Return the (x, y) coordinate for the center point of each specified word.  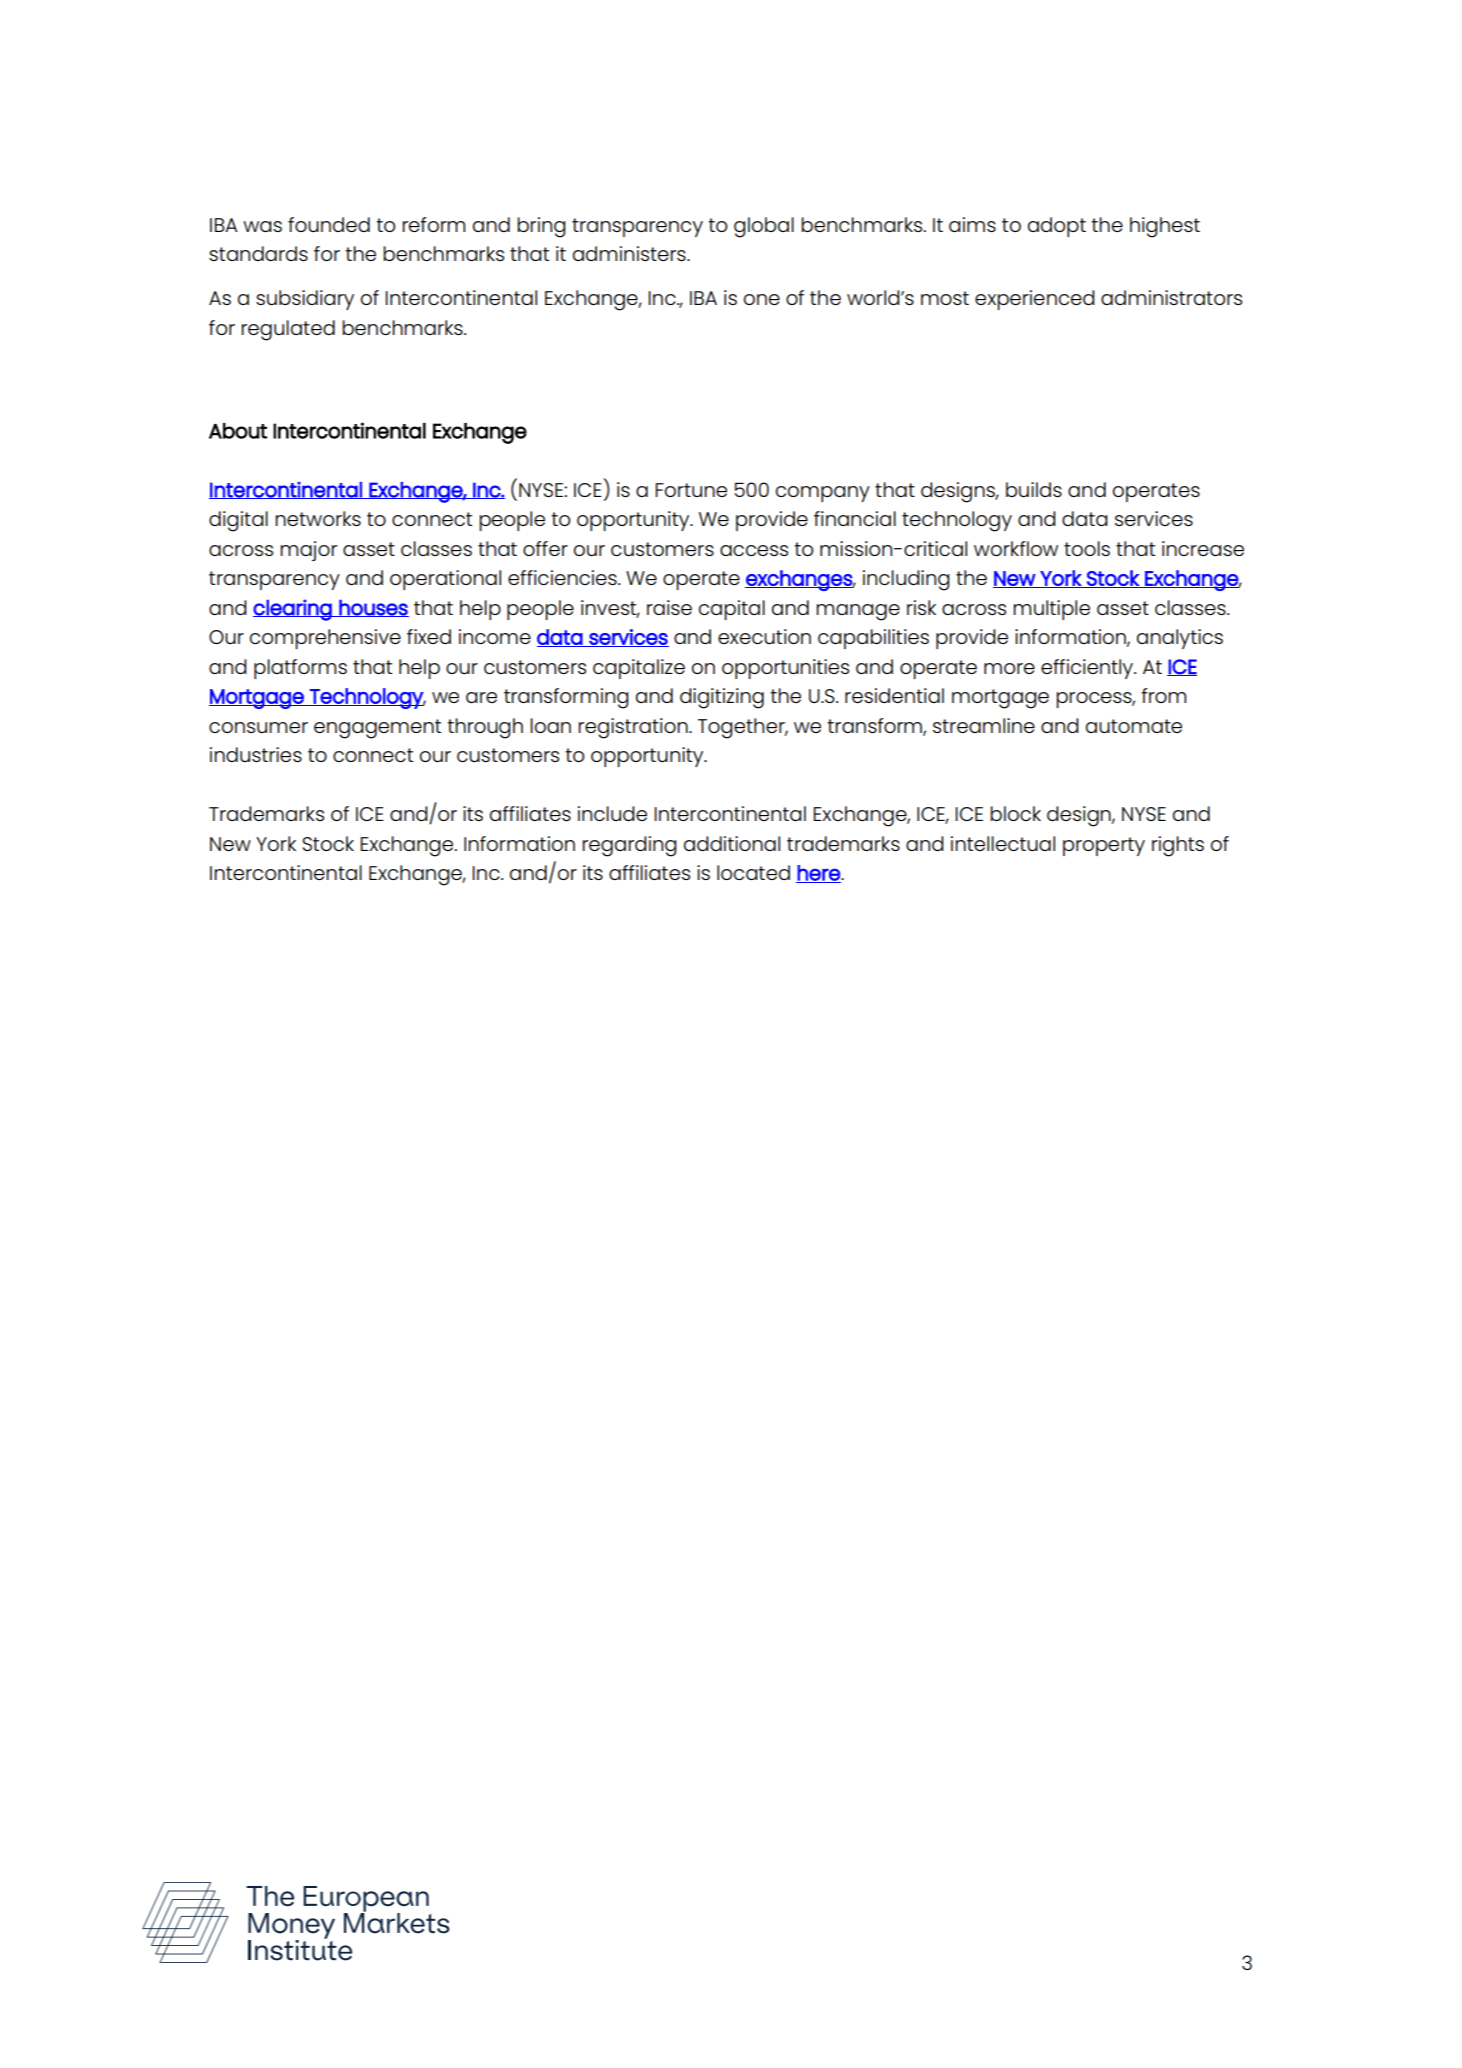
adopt (1057, 227)
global (764, 227)
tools (1087, 548)
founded (329, 224)
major (308, 551)
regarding (629, 846)
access (754, 550)
